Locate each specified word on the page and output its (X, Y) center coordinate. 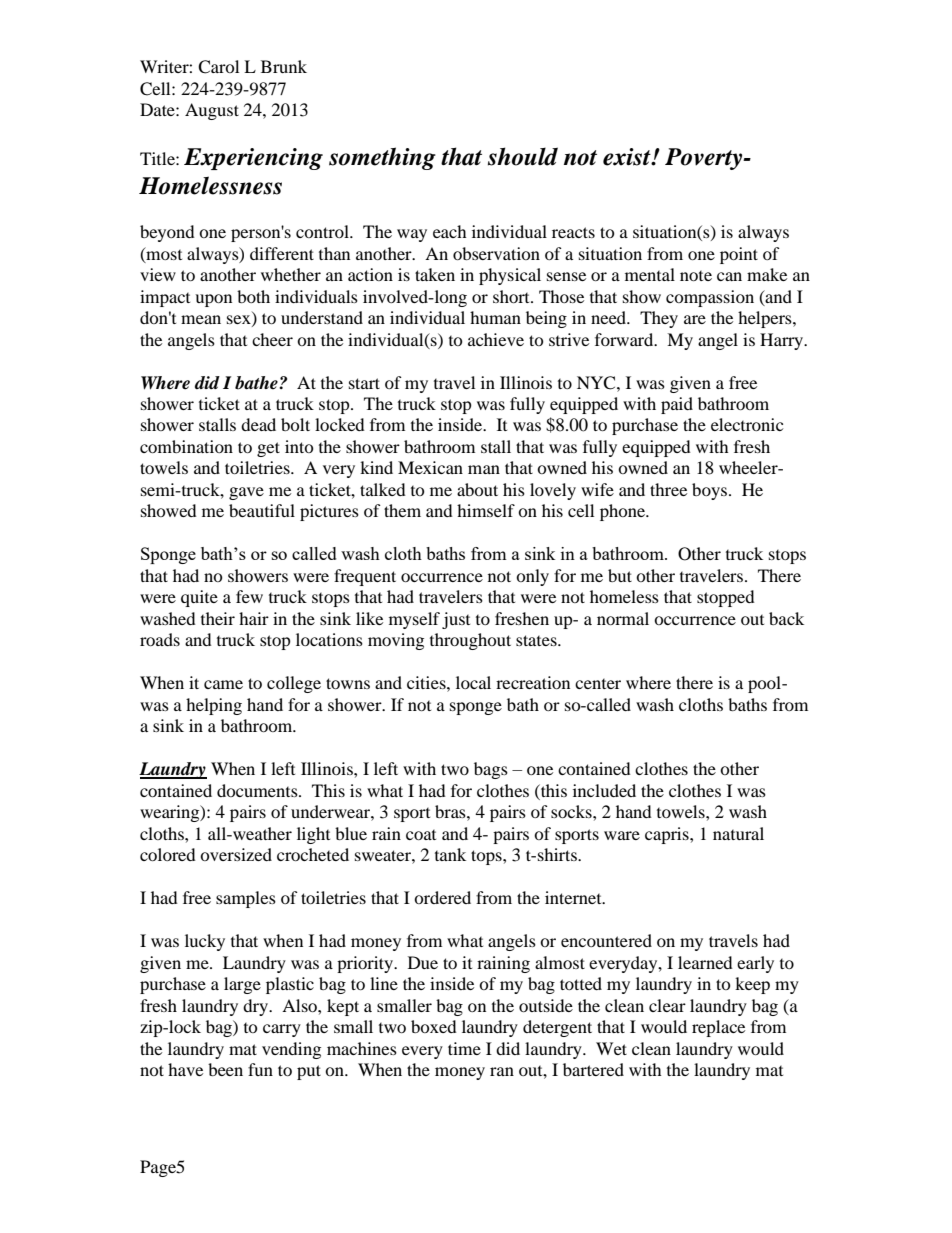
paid (677, 405)
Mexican (430, 467)
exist (628, 157)
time (464, 1048)
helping (214, 706)
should (523, 156)
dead (258, 424)
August (212, 111)
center (598, 684)
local (473, 682)
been (225, 1069)
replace (718, 1028)
